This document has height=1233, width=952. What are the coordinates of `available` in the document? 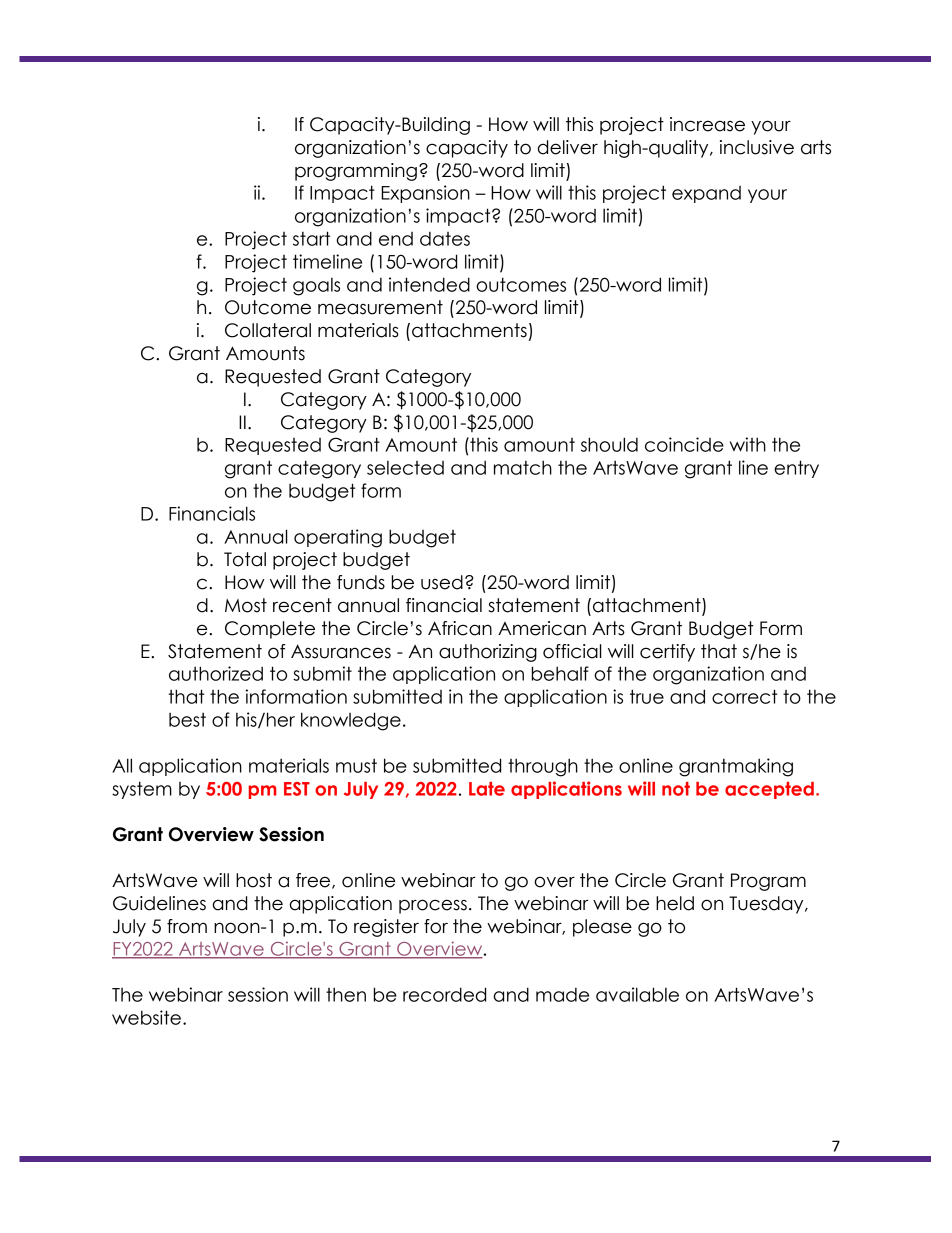 It's located at (637, 994).
